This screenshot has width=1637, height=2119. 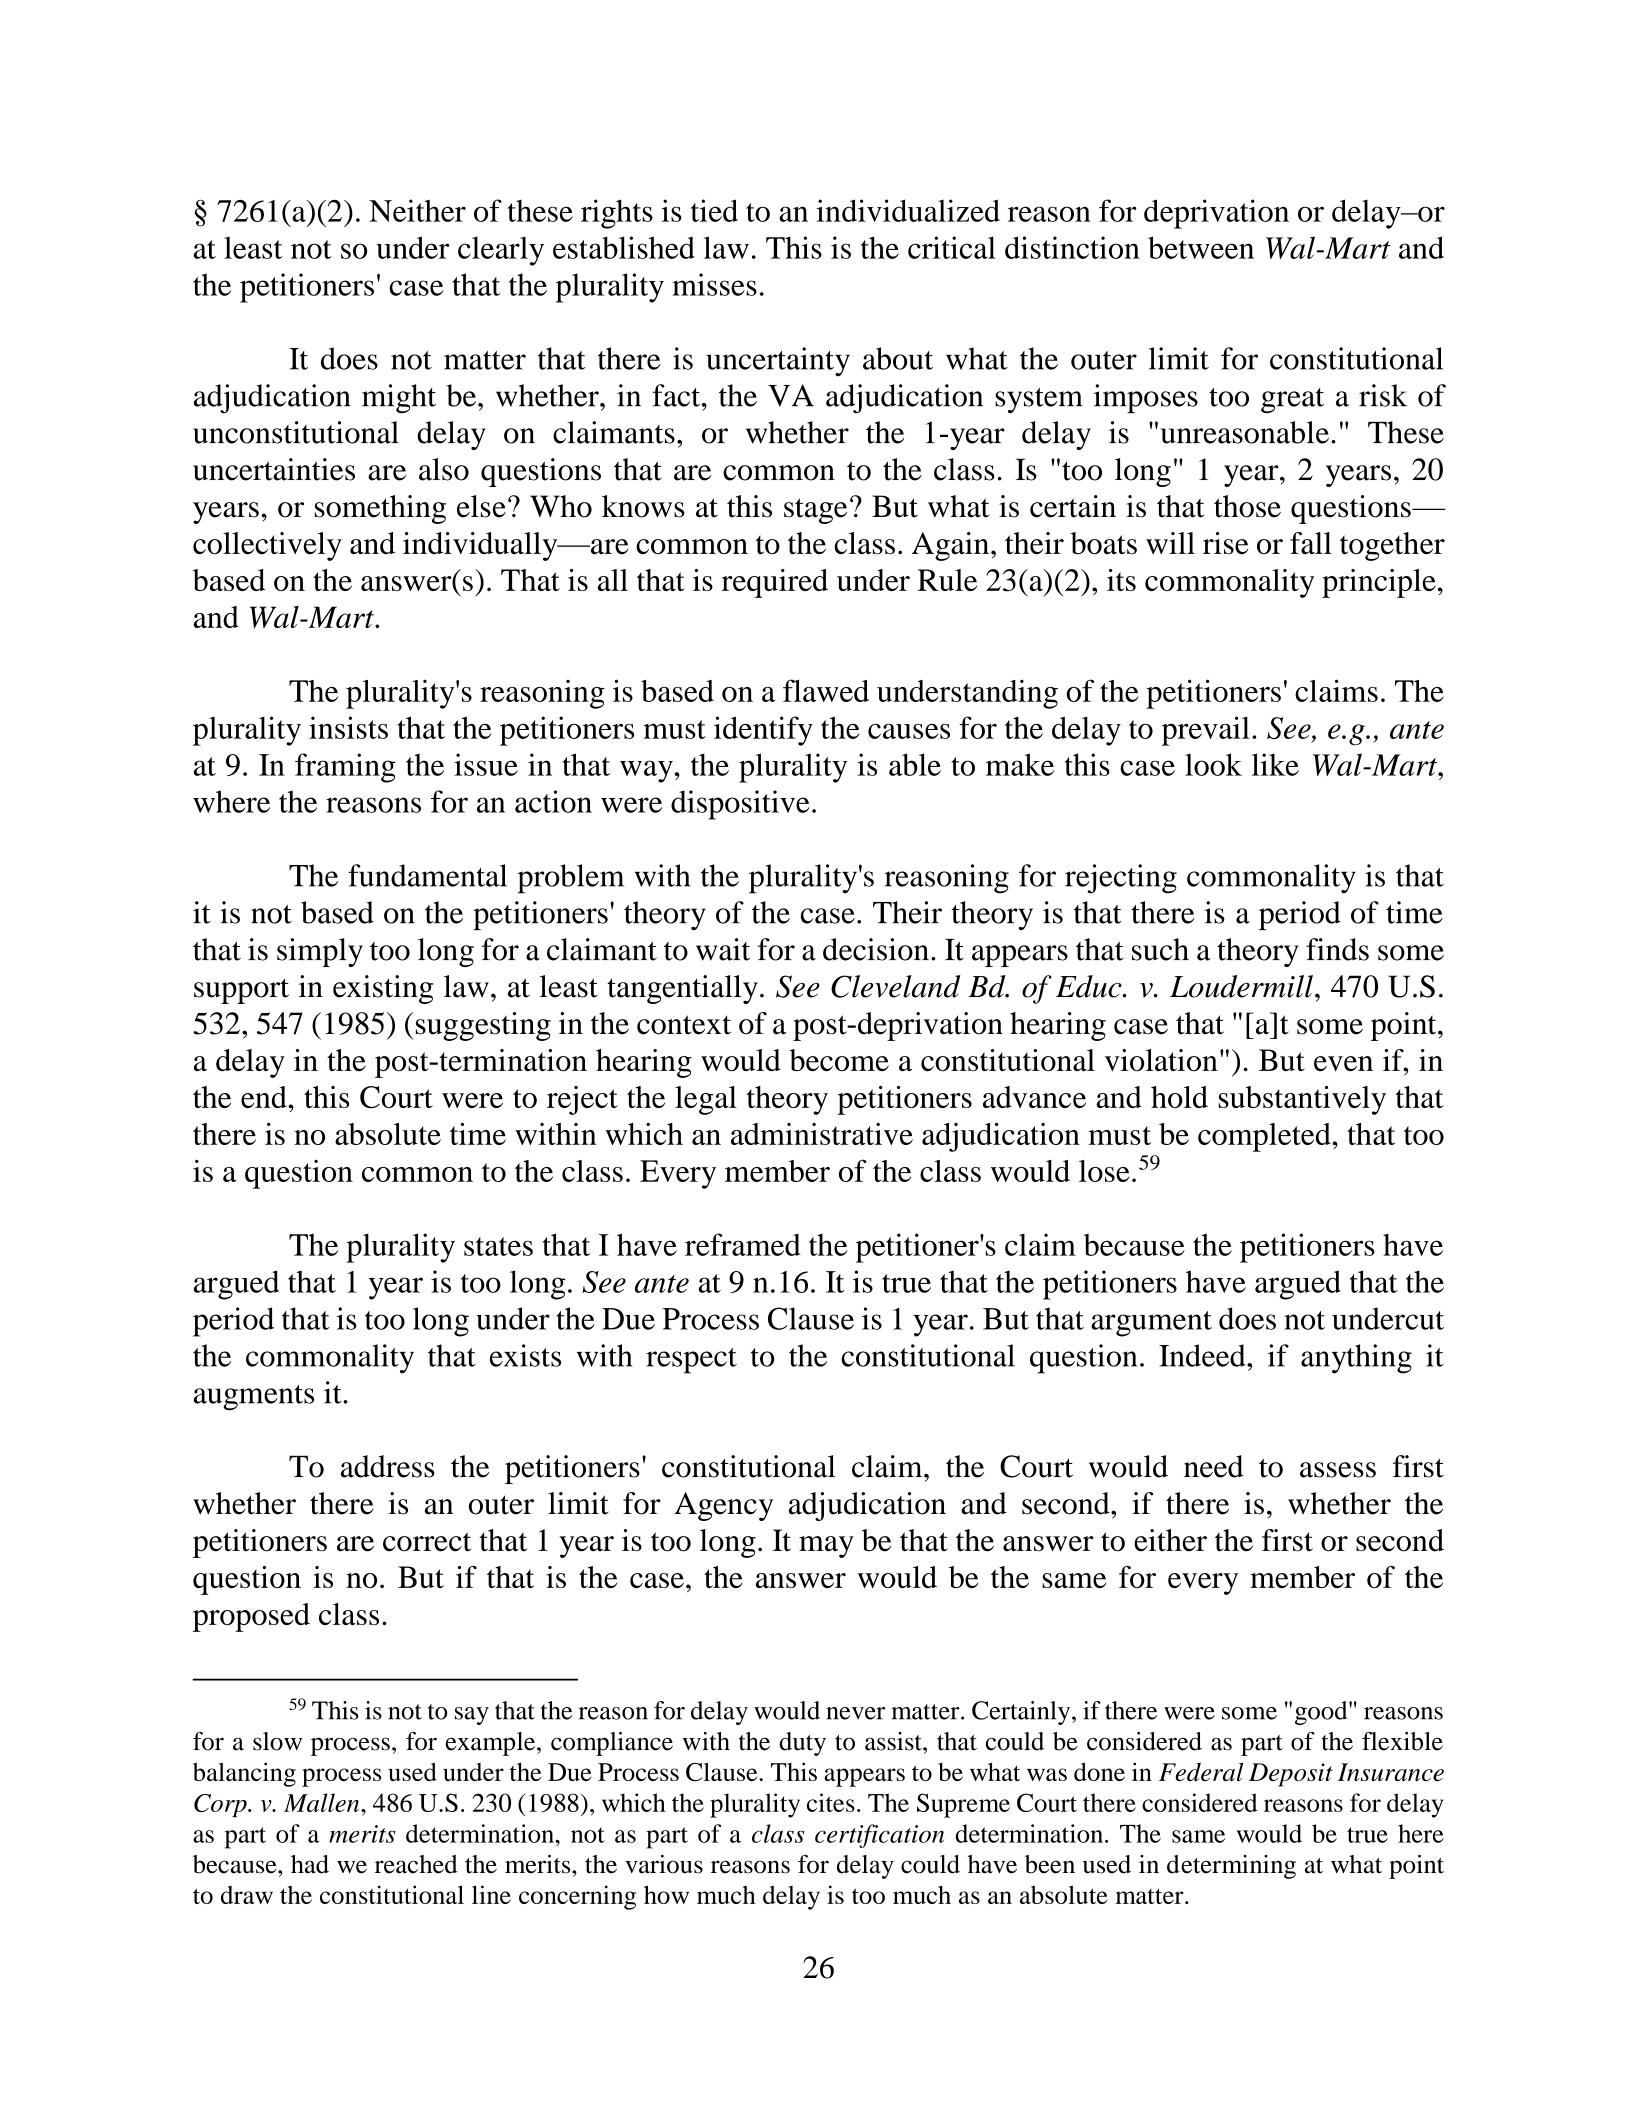 I want to click on like, so click(x=1275, y=764).
